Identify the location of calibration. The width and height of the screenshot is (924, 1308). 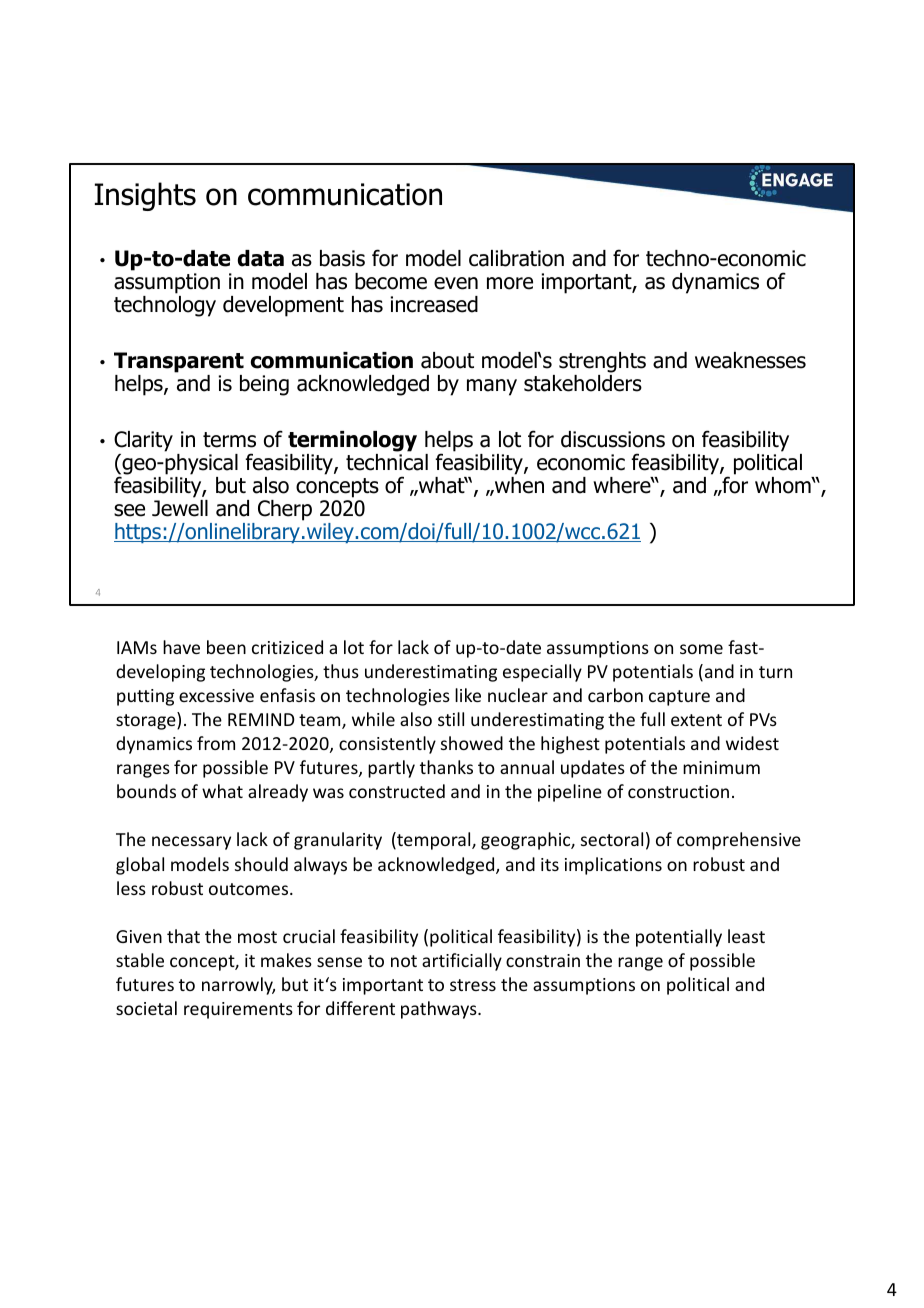
(516, 258).
